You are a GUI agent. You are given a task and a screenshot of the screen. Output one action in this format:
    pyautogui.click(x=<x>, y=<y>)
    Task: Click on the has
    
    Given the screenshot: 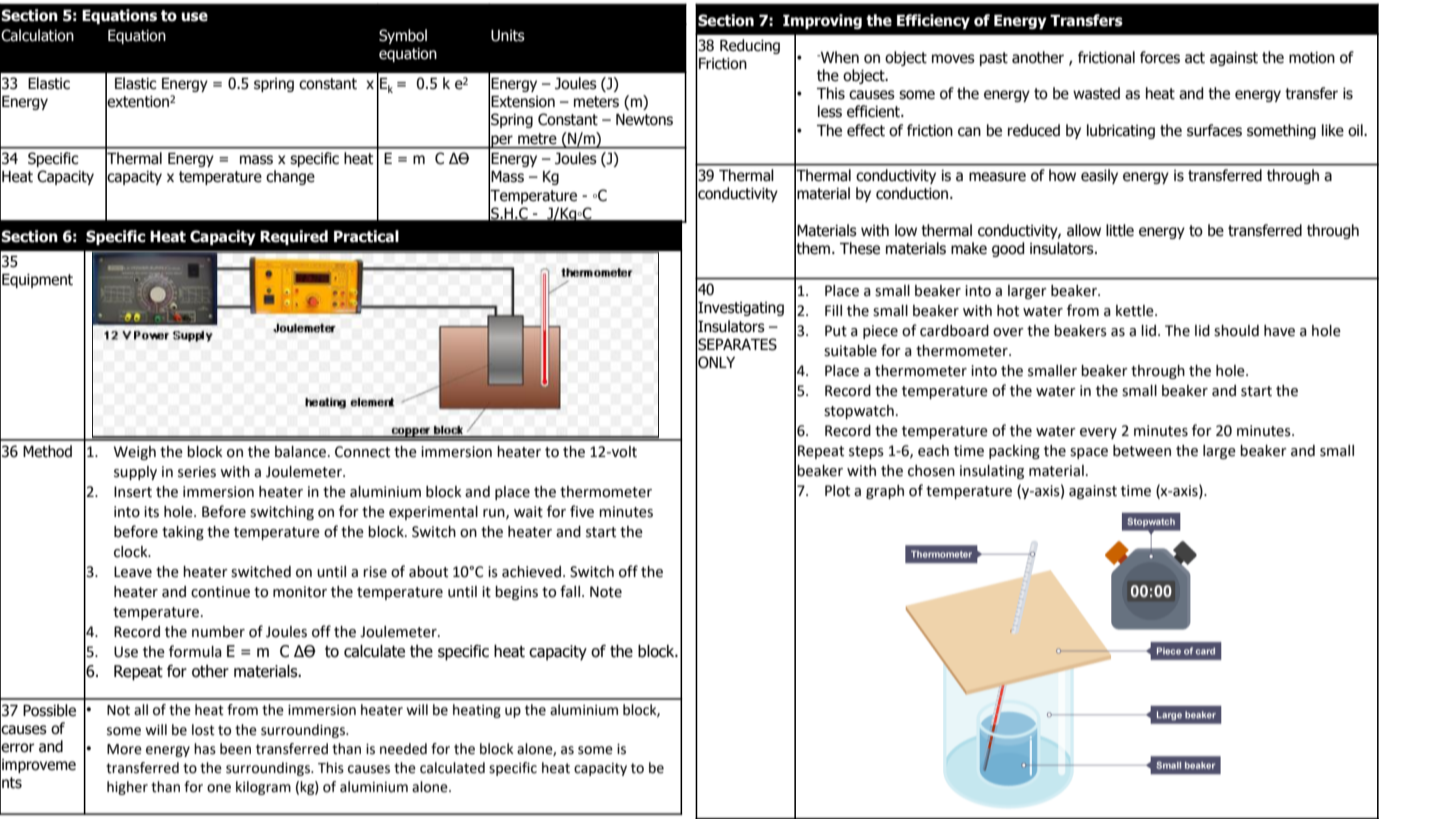 What is the action you would take?
    pyautogui.click(x=205, y=749)
